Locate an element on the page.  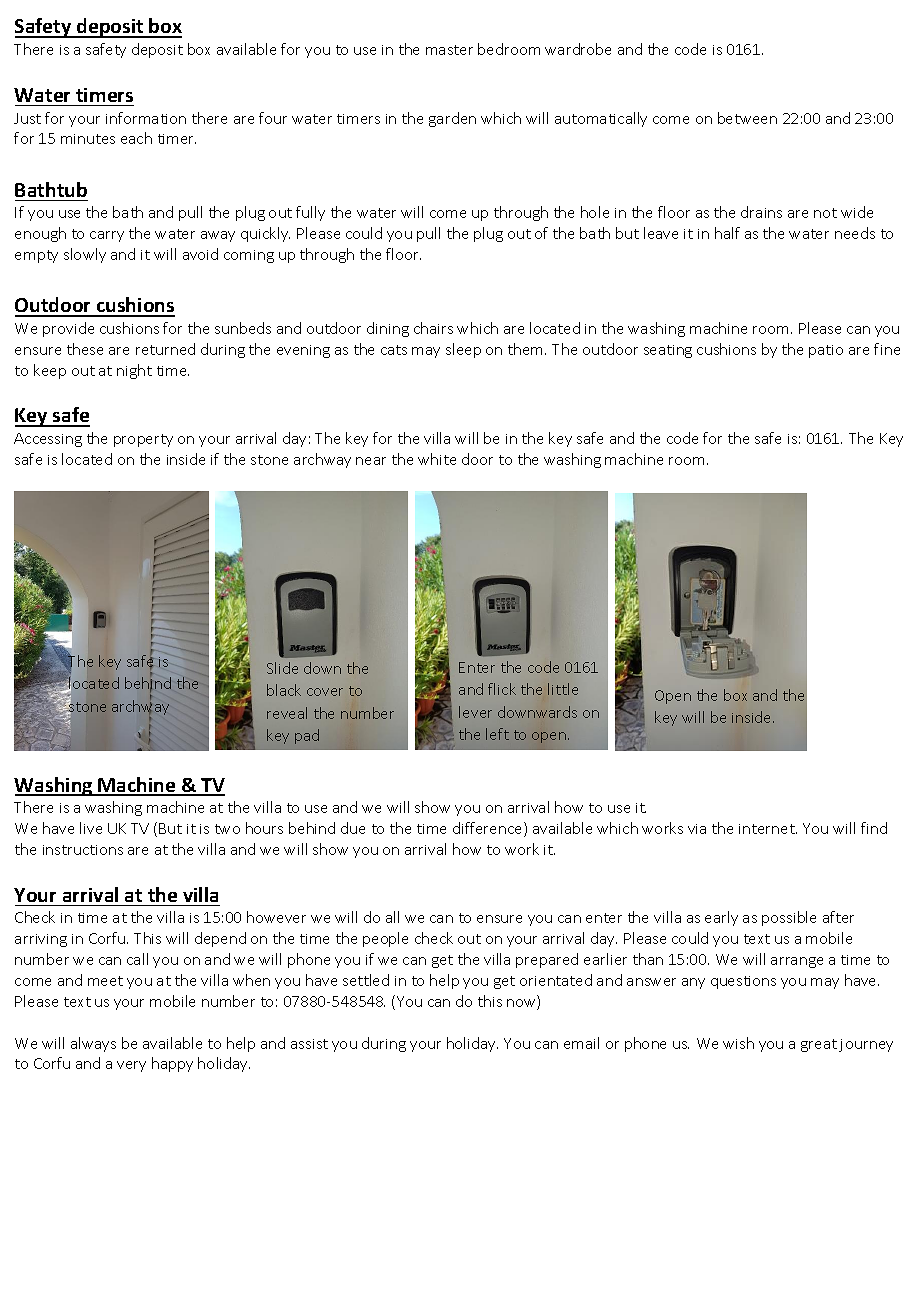
white is located at coordinates (437, 459).
